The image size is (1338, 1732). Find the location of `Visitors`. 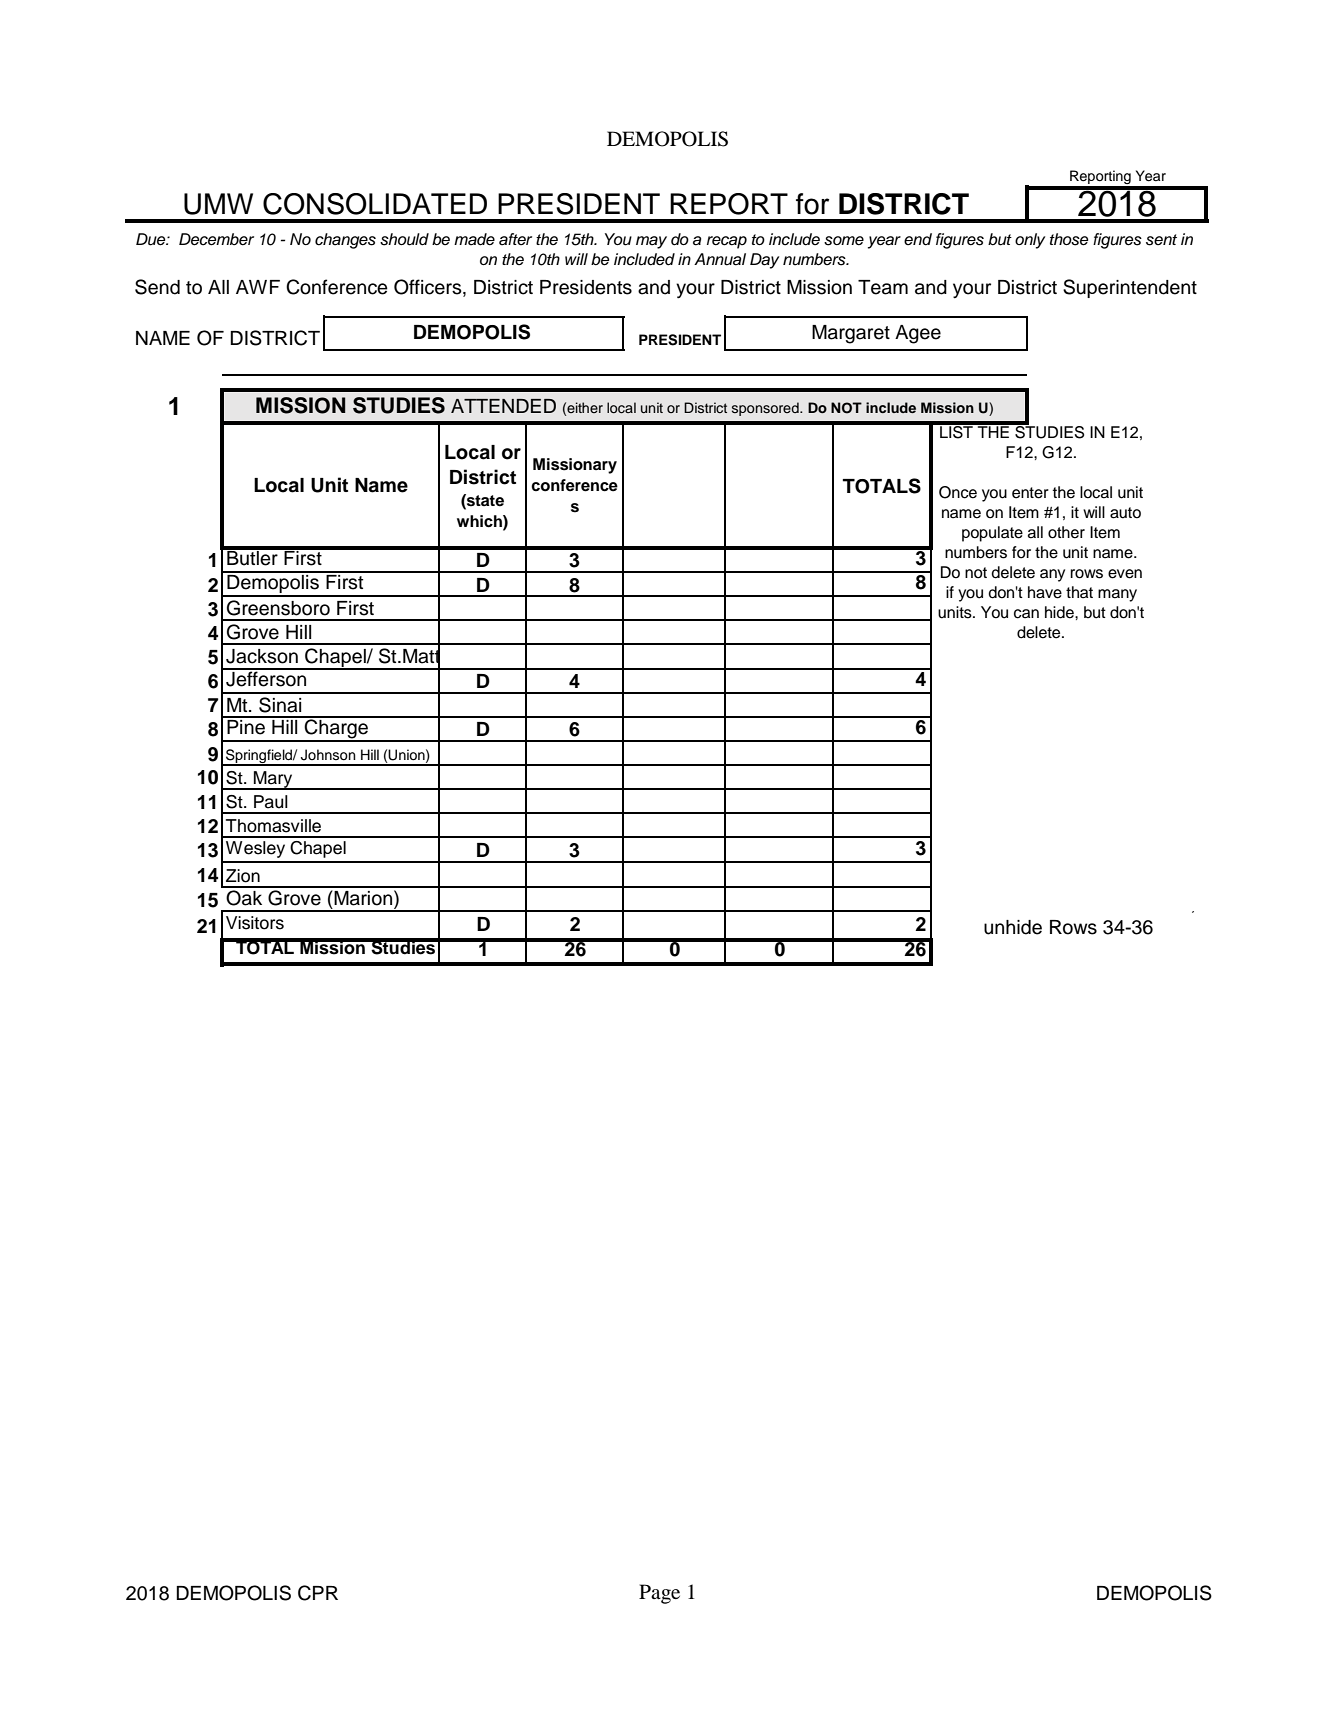

Visitors is located at coordinates (255, 923).
